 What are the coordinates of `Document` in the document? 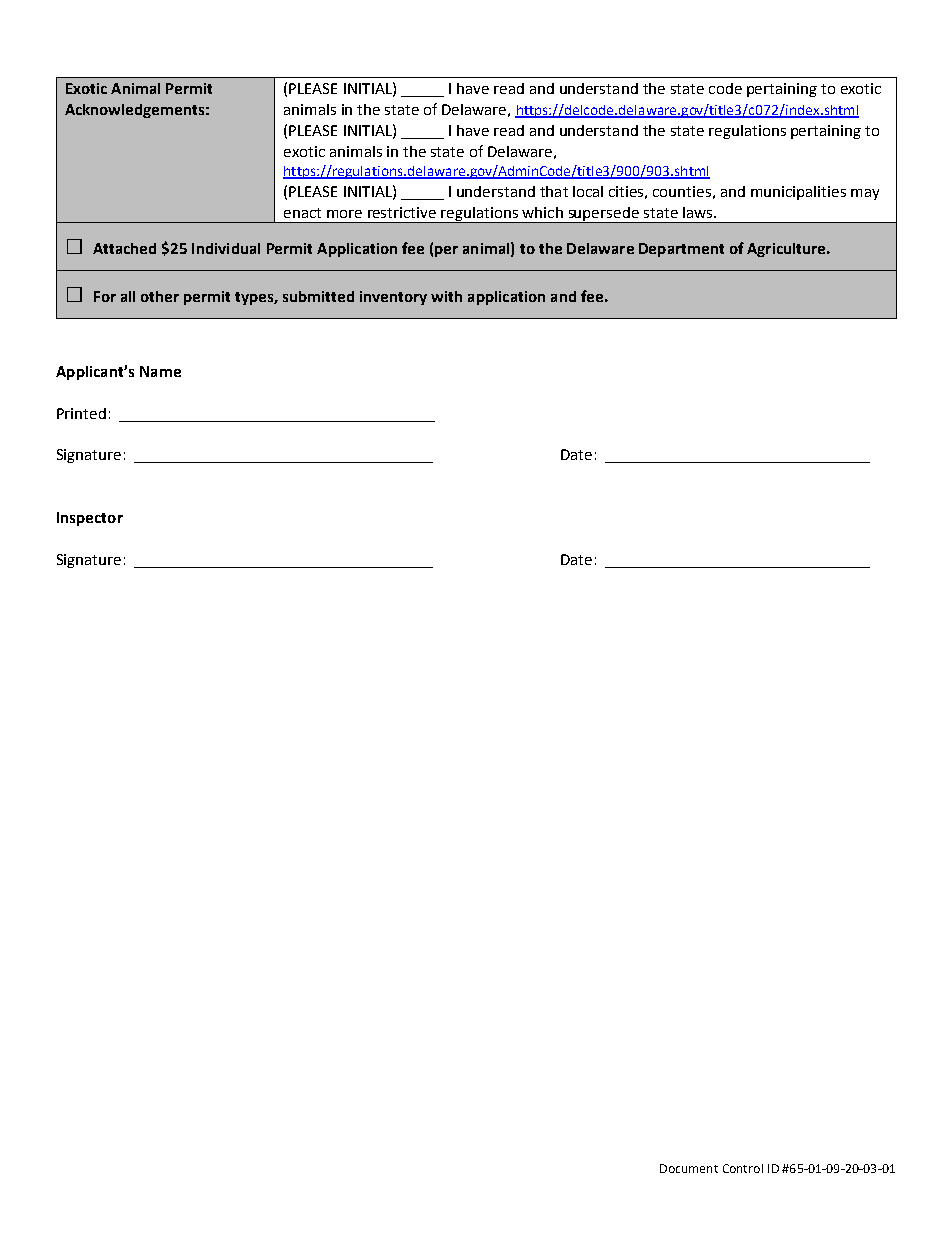 It's located at (689, 1168).
